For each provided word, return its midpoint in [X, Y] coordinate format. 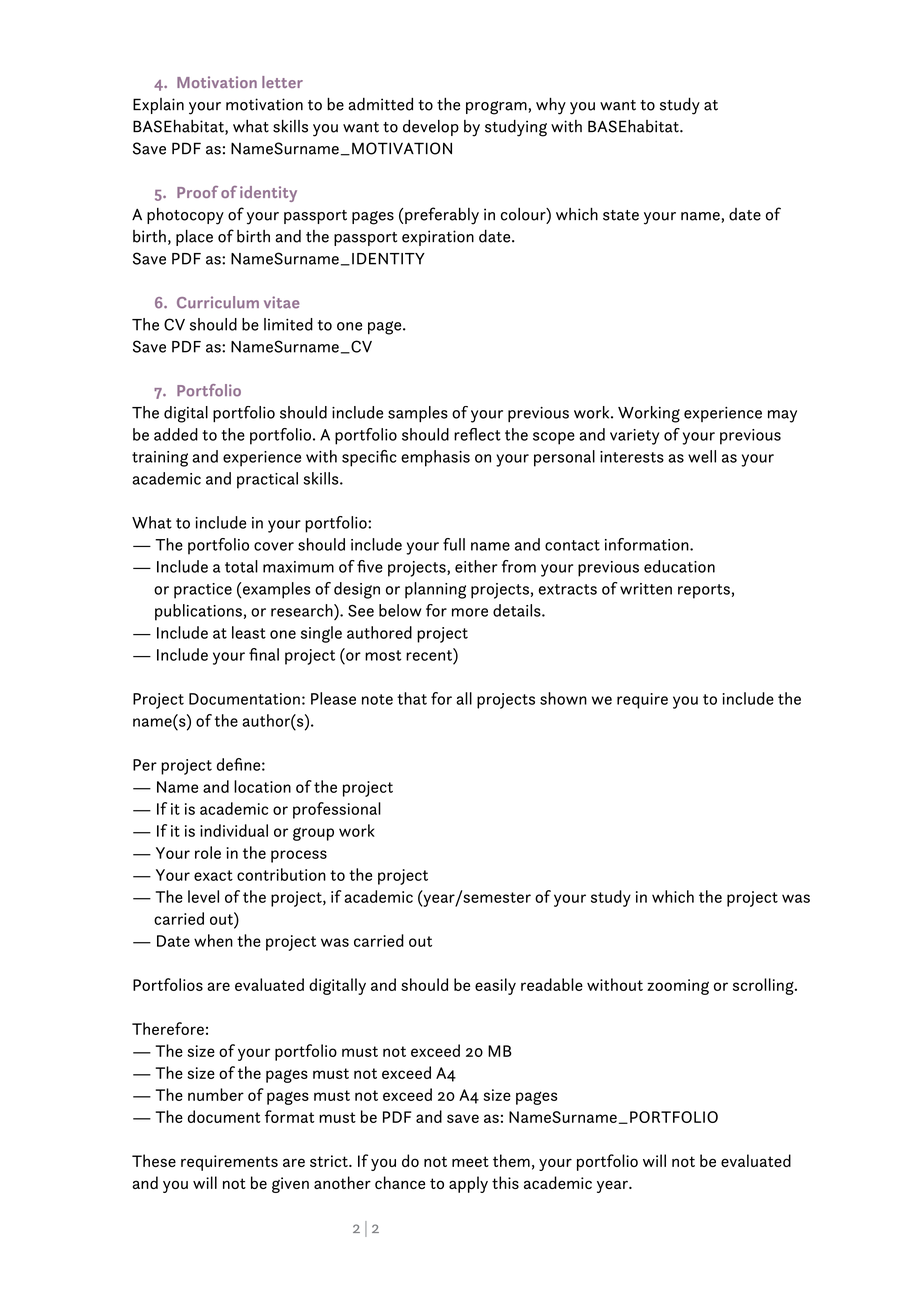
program [497, 108]
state [621, 215]
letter [282, 82]
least [249, 632]
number [216, 1094]
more [470, 612]
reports [704, 591]
